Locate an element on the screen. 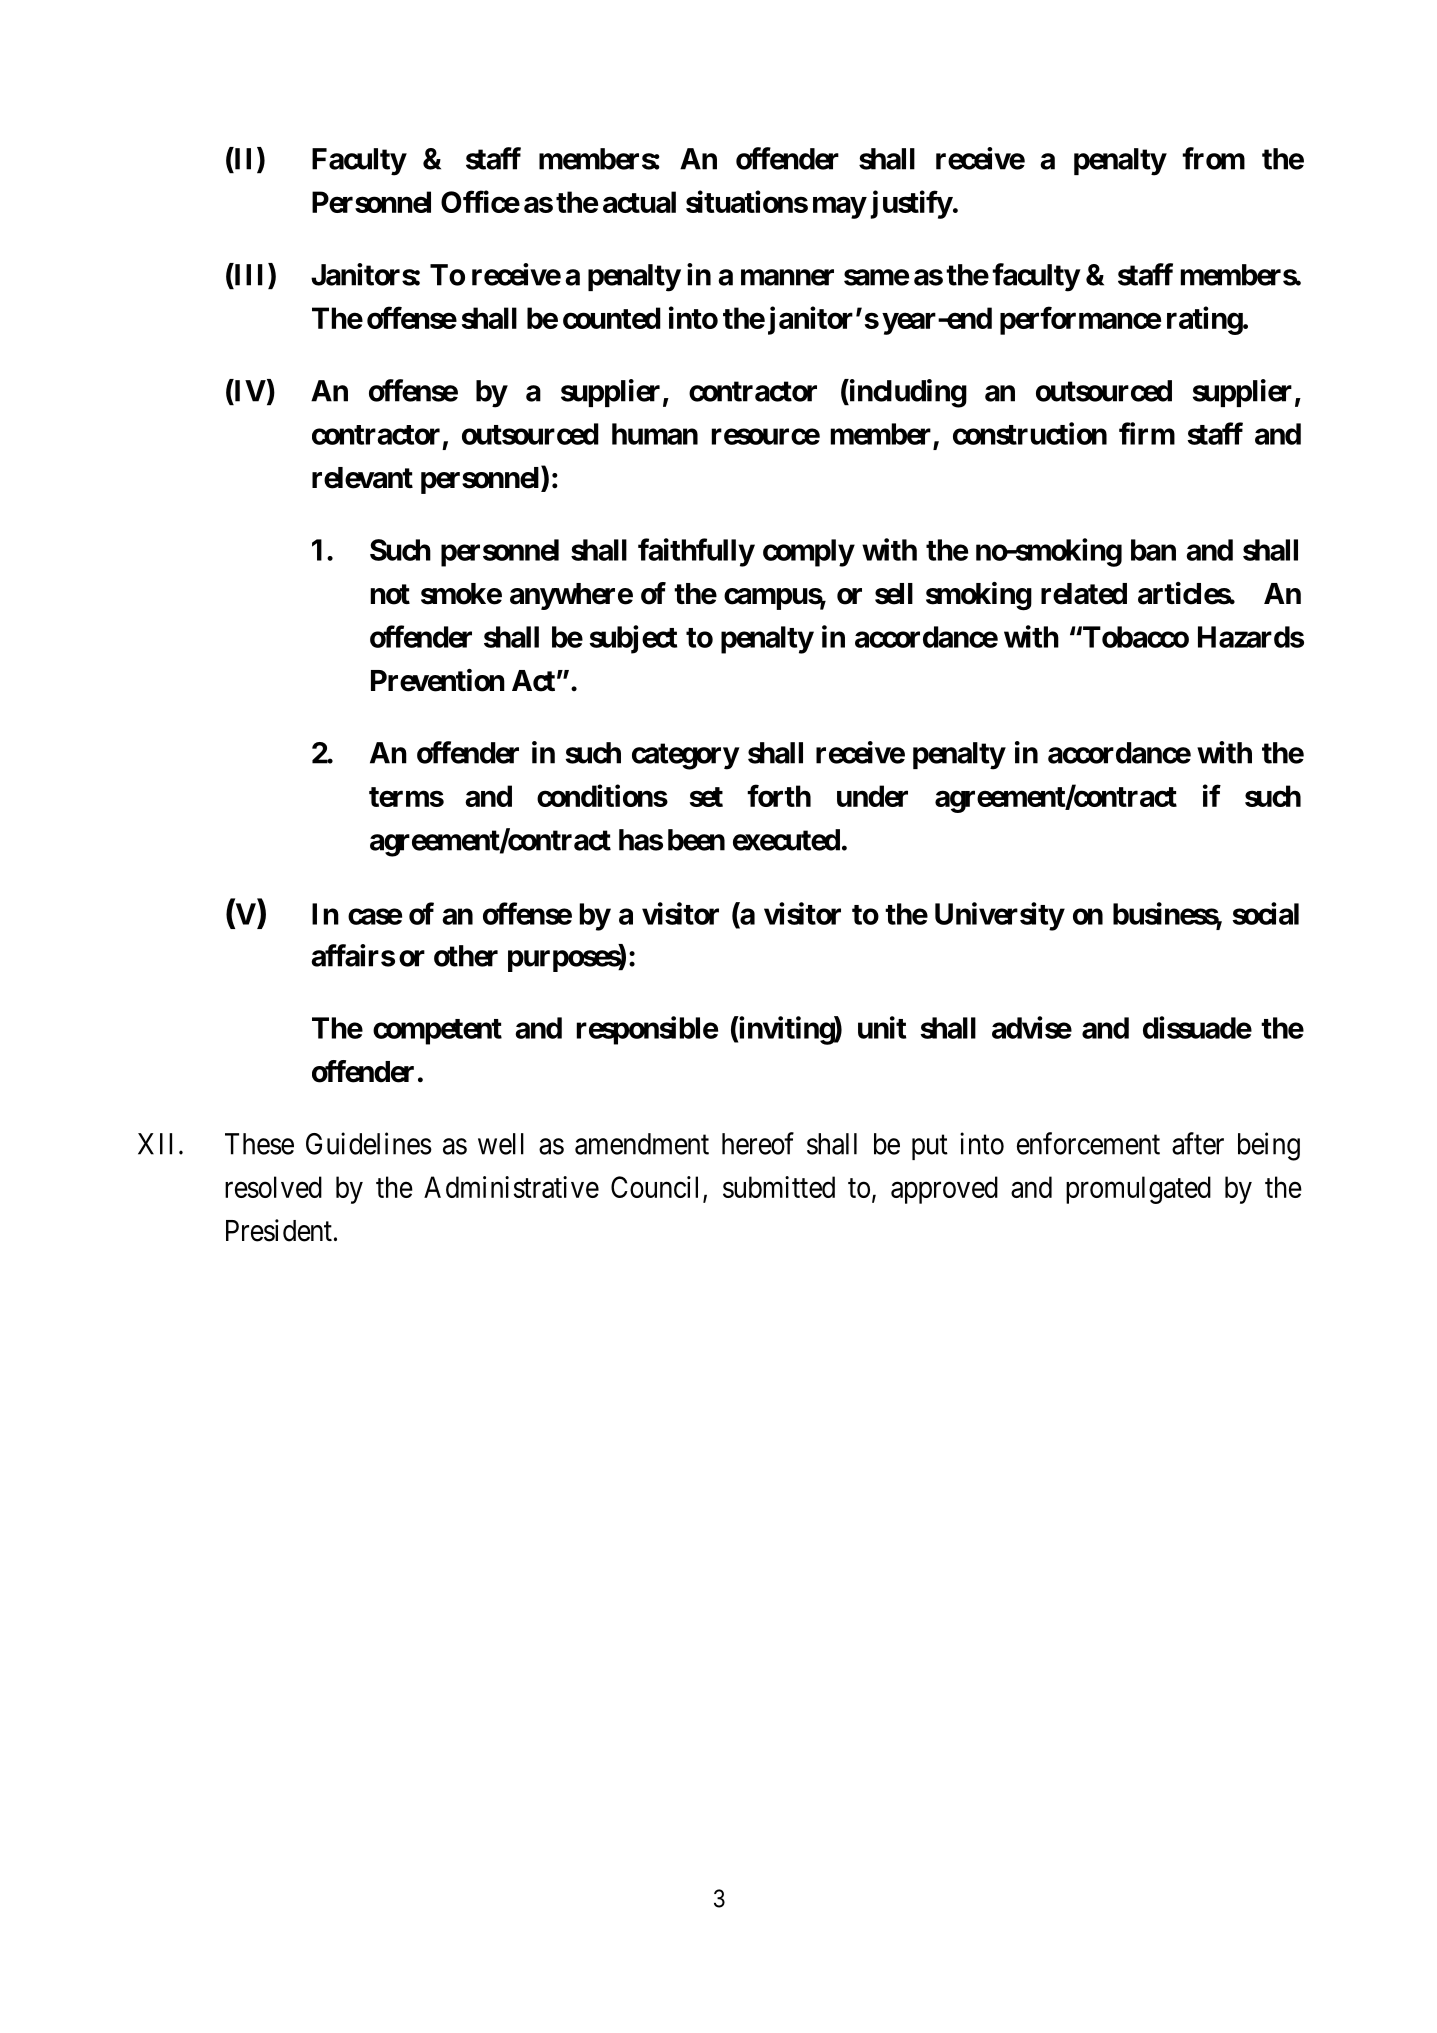 This screenshot has width=1437, height=2033. actual is located at coordinates (639, 202).
